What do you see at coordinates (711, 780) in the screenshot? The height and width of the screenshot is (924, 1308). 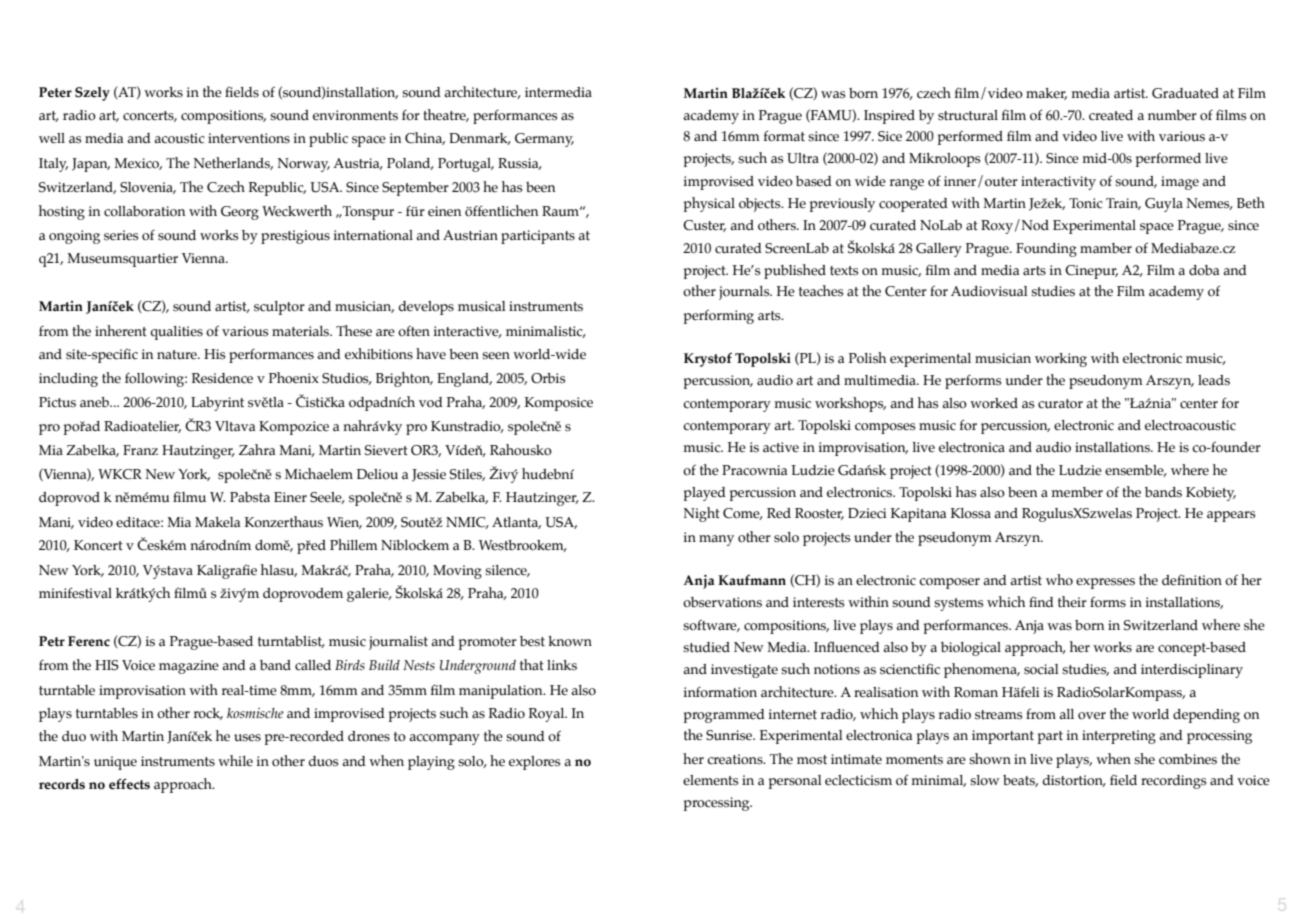 I see `elements` at bounding box center [711, 780].
